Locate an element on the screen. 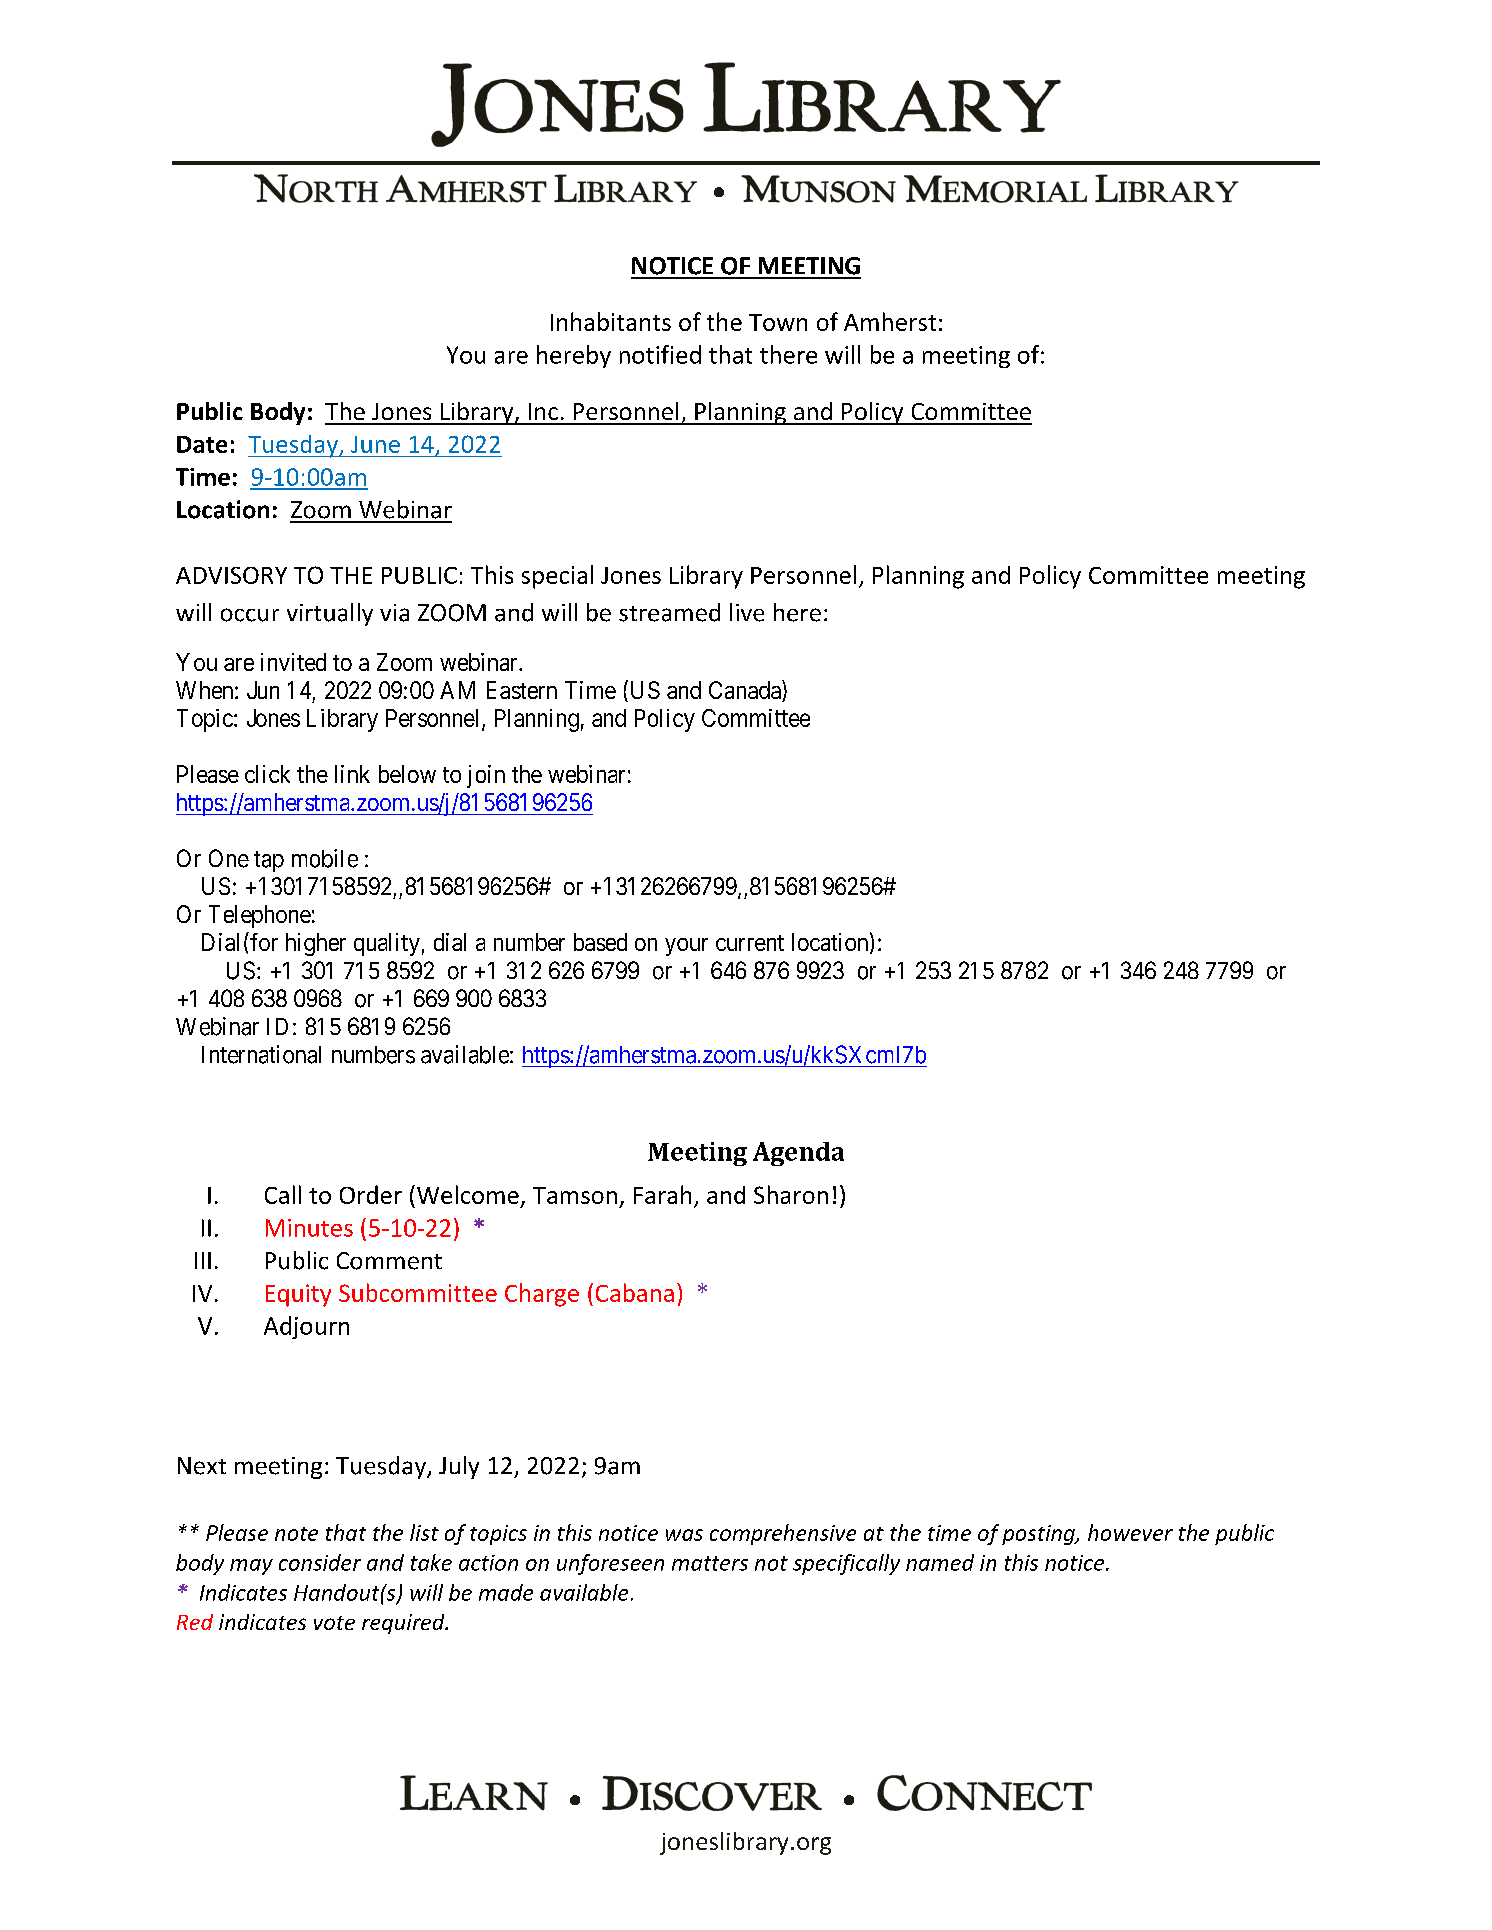  Farah is located at coordinates (662, 1194).
